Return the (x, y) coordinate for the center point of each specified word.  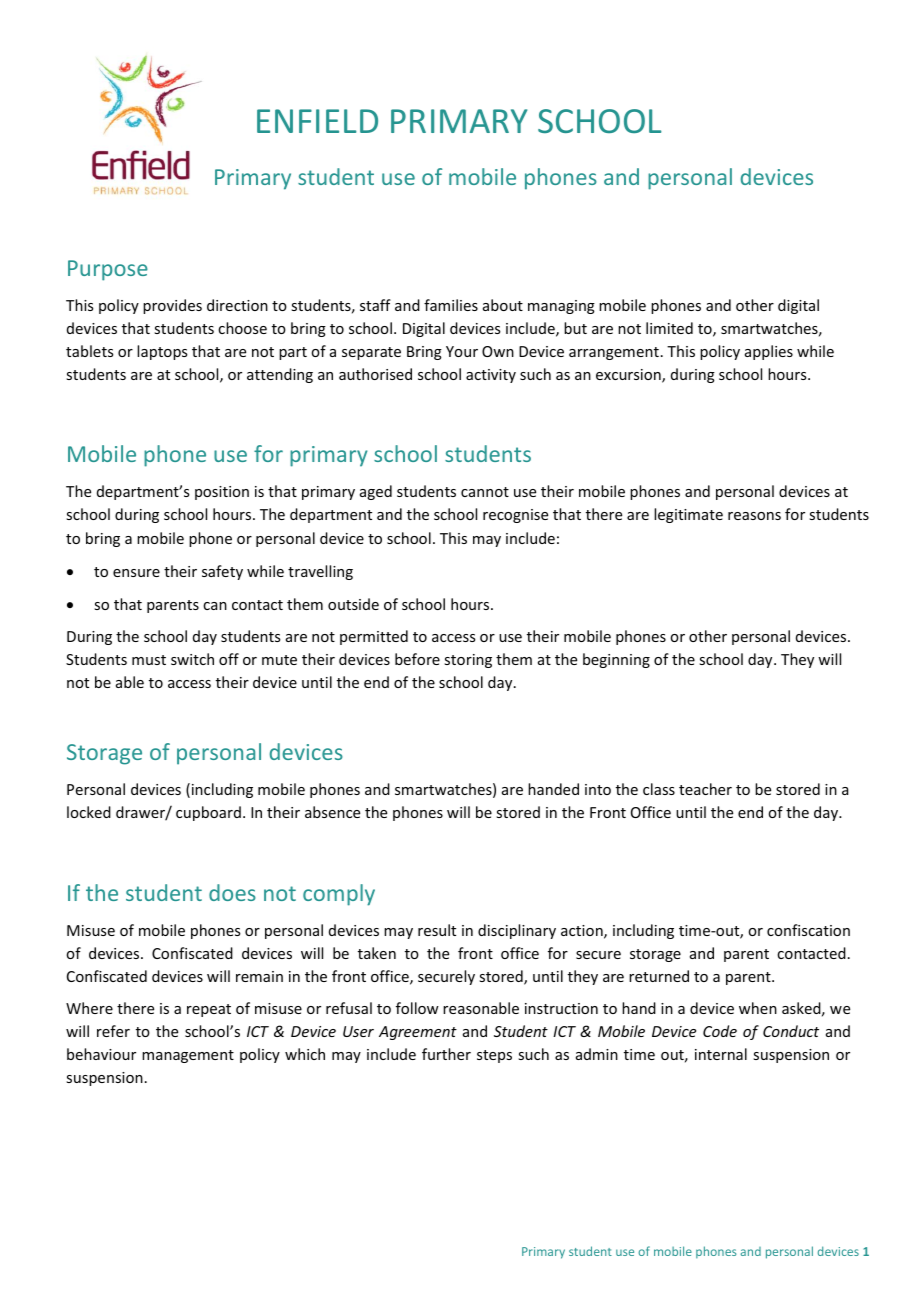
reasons (754, 516)
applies (769, 352)
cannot (485, 492)
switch (192, 659)
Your (462, 351)
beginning (616, 660)
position (222, 493)
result (437, 930)
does (232, 892)
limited (669, 328)
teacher (705, 789)
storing (468, 661)
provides (172, 306)
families (451, 305)
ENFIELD (317, 121)
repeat (209, 1010)
